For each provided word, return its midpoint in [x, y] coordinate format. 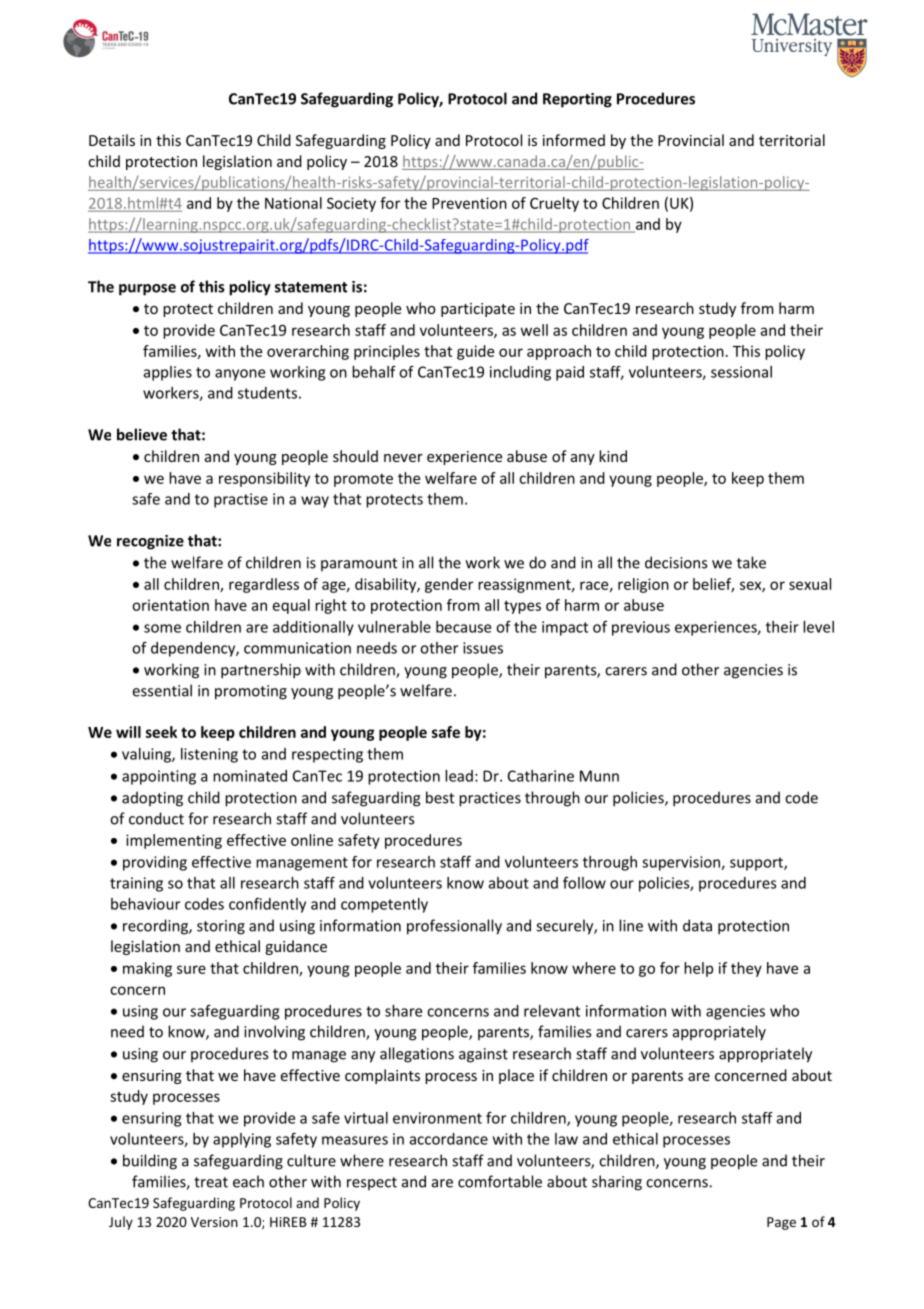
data [697, 925]
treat [211, 1182]
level [818, 627]
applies [168, 373]
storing [221, 927]
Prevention [469, 203]
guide [475, 352]
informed [574, 140]
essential [162, 690]
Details [112, 140]
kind [613, 456]
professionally [454, 927]
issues [483, 648]
